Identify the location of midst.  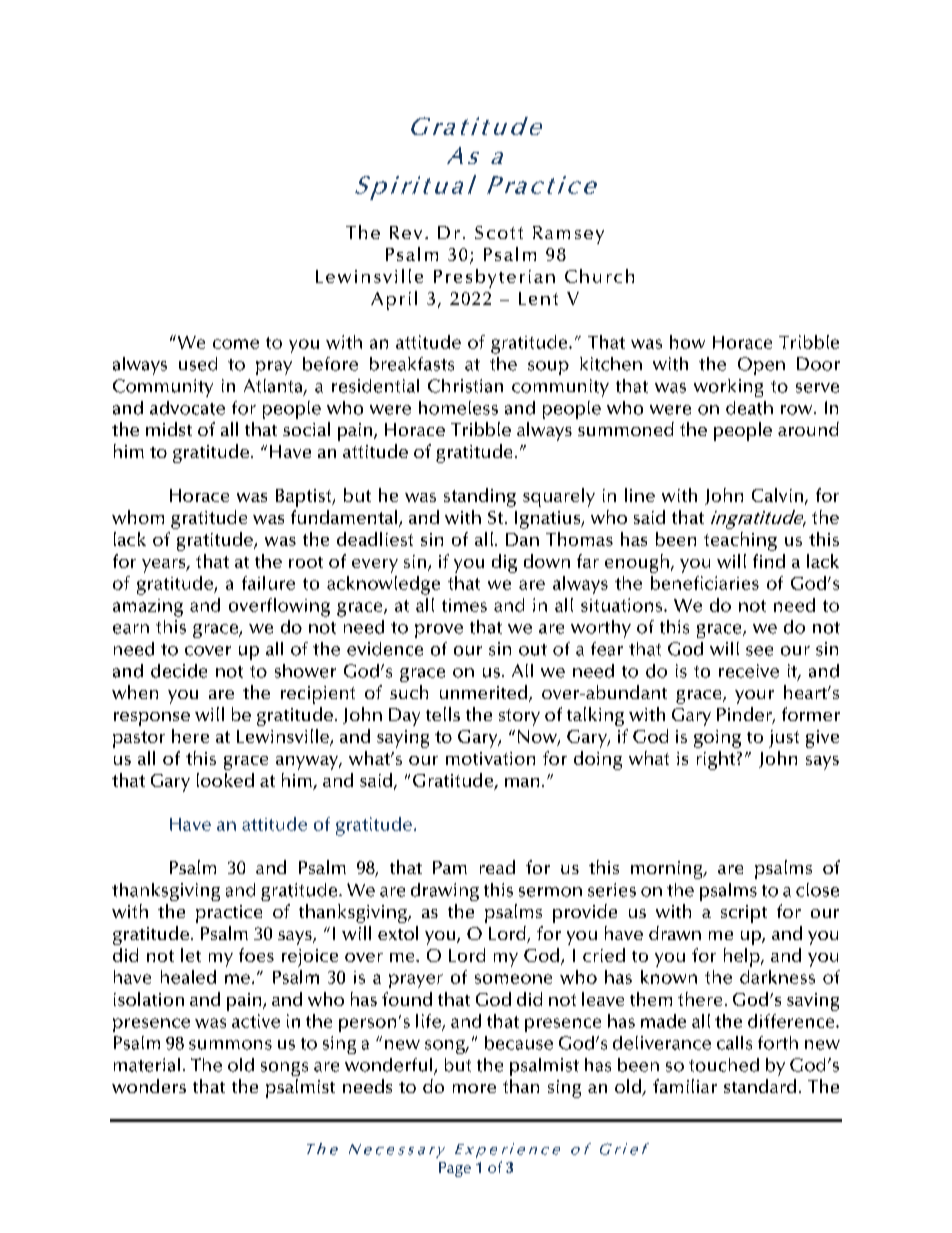
(169, 429).
